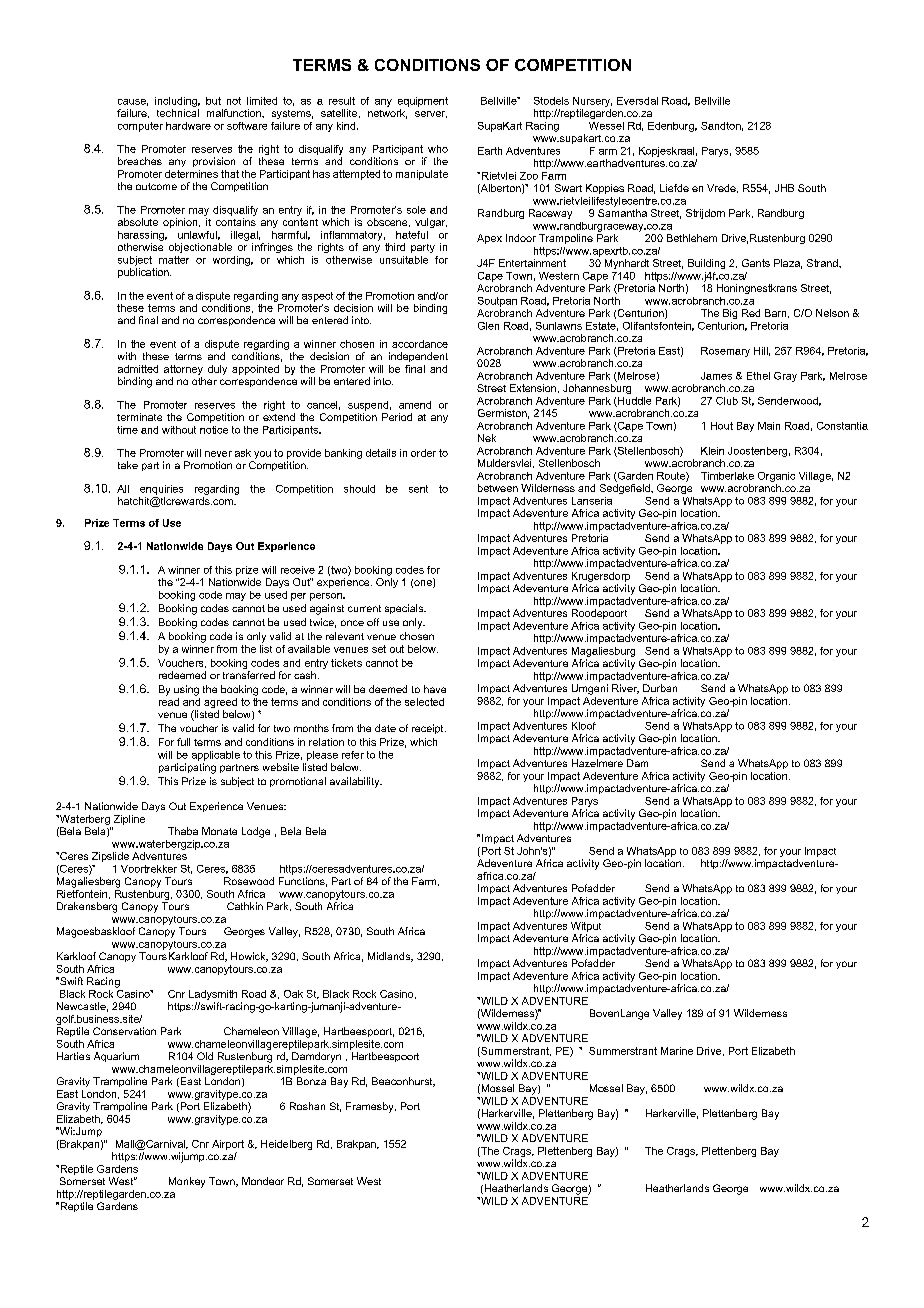 Image resolution: width=924 pixels, height=1308 pixels. Describe the element at coordinates (220, 704) in the screenshot. I see `agreed` at that location.
